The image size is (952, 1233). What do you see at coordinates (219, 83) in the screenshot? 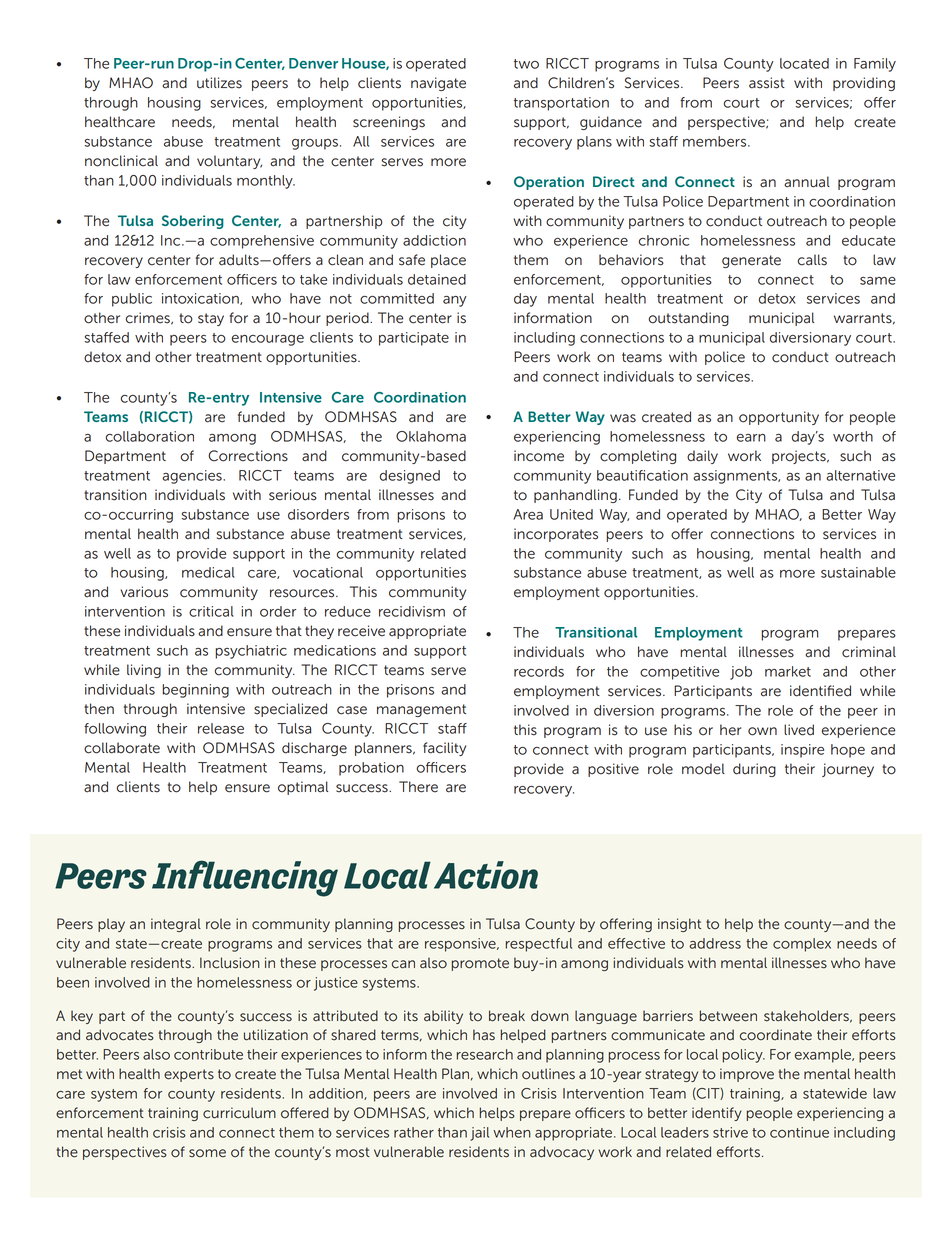
I see `utilizes` at bounding box center [219, 83].
